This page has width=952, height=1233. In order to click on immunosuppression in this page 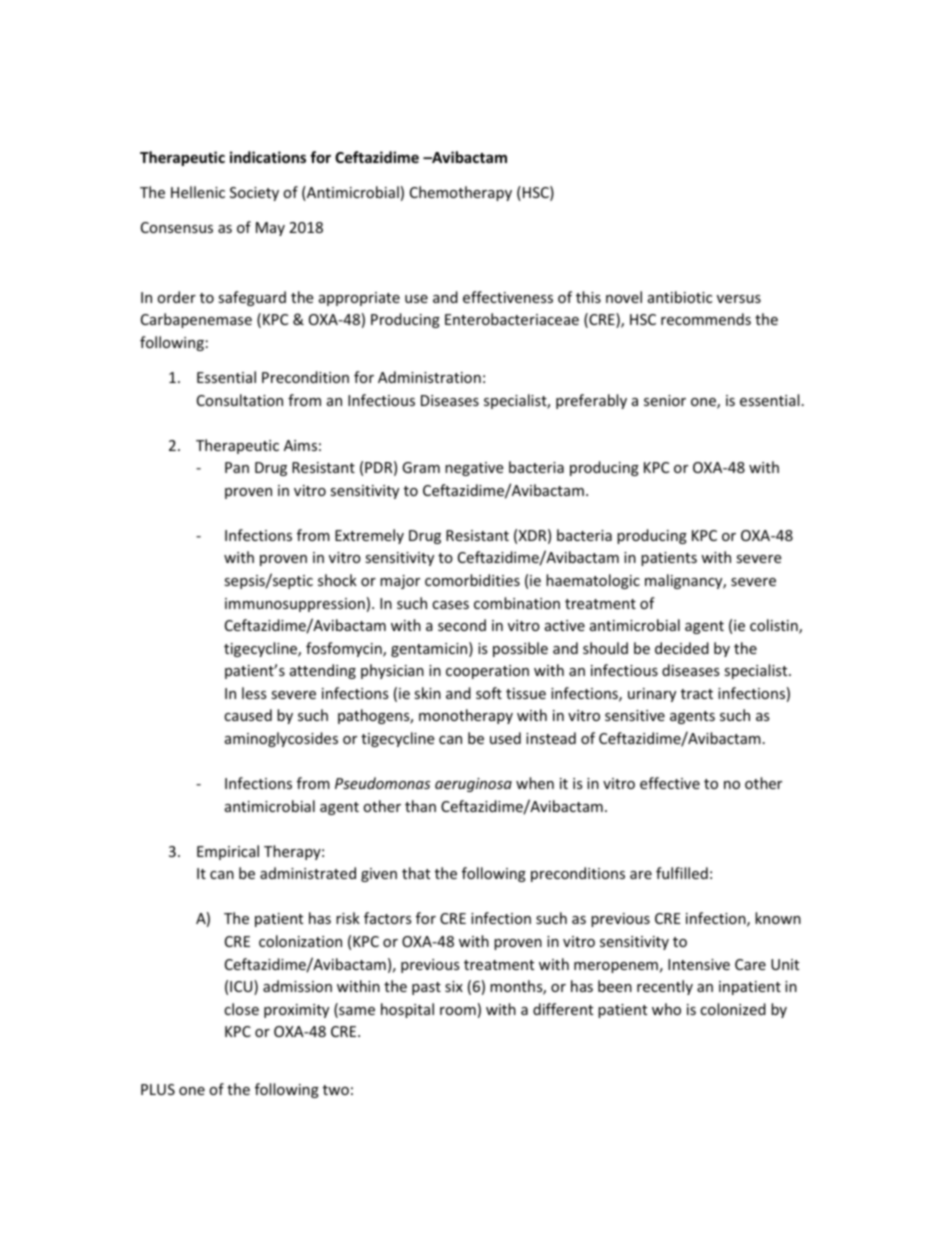, I will do `click(295, 605)`.
